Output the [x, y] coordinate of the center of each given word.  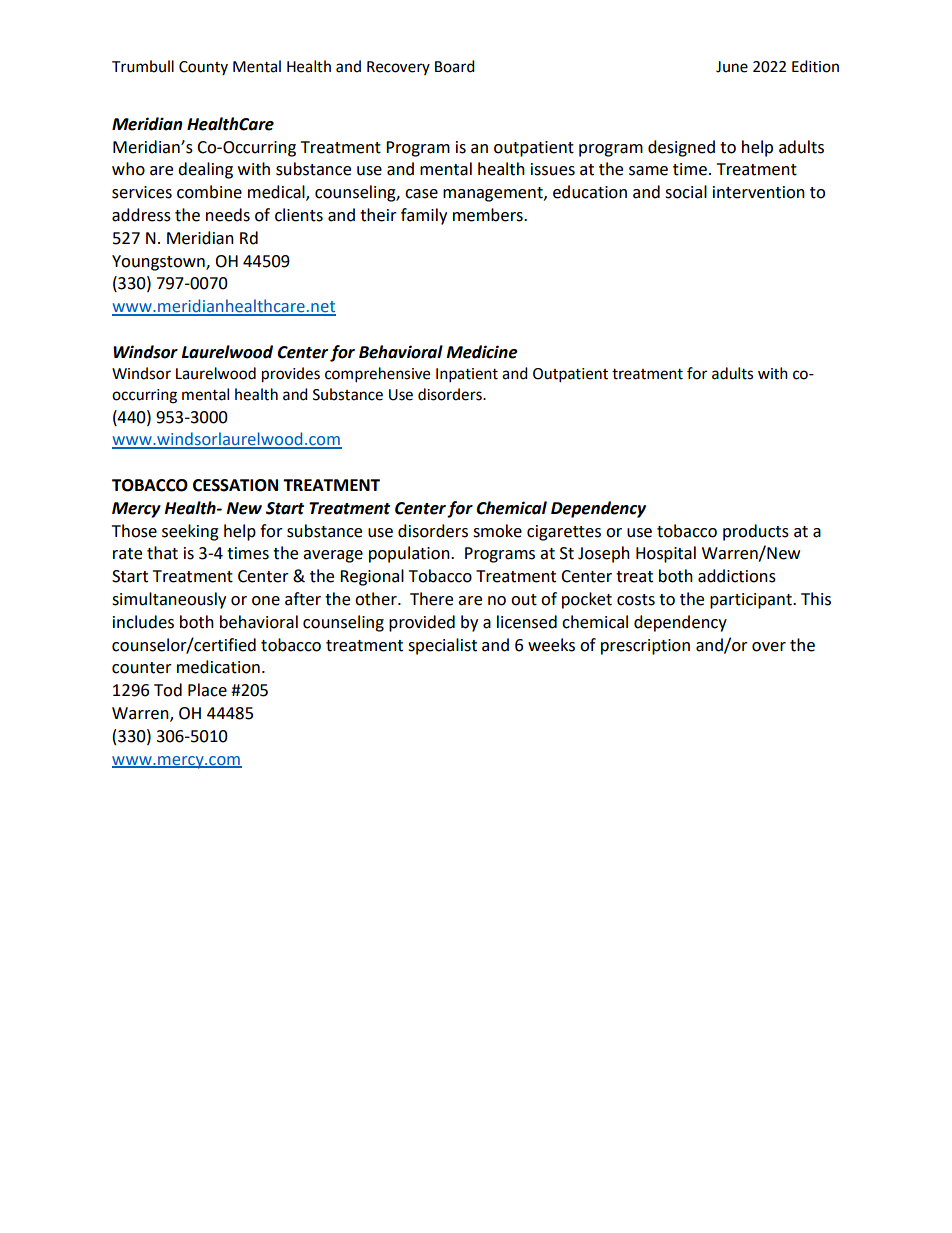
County [203, 68]
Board [455, 66]
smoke [497, 531]
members [489, 215]
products [756, 532]
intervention [759, 192]
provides [291, 375]
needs [228, 215]
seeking [190, 532]
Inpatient [467, 375]
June [732, 67]
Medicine [482, 352]
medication [218, 667]
